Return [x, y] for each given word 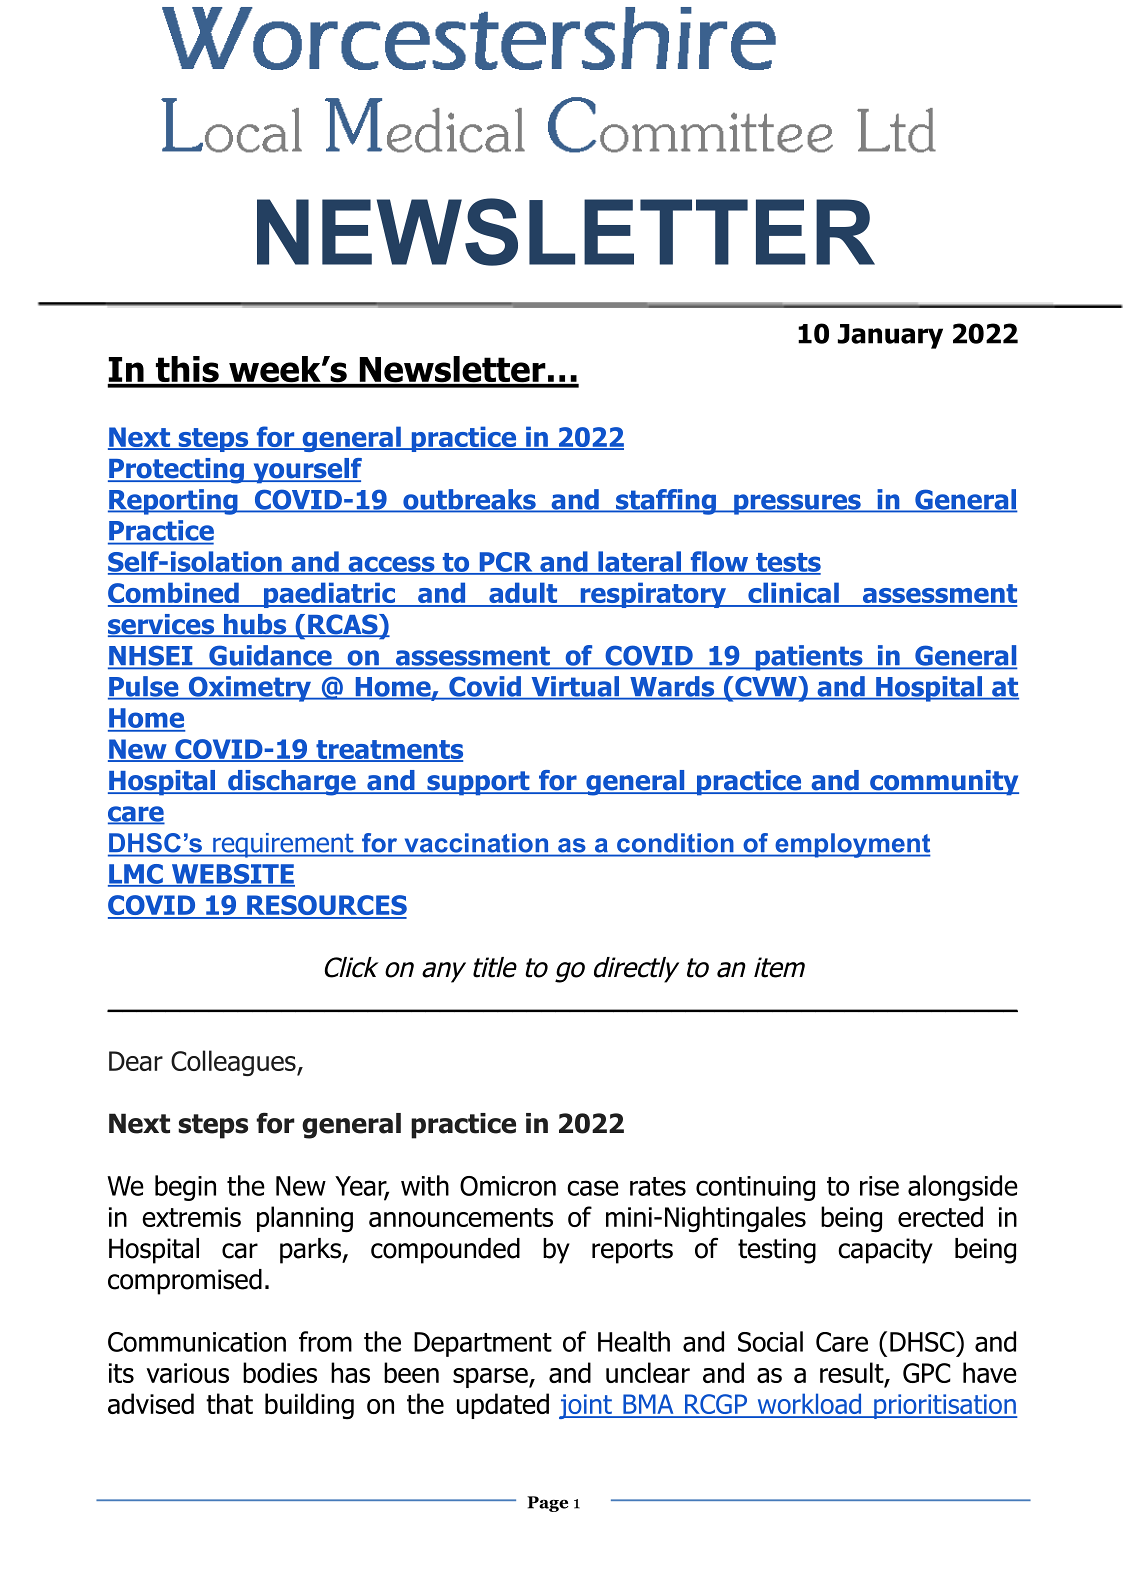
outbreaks [469, 500]
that [229, 1403]
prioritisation [945, 1406]
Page [547, 1504]
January [890, 336]
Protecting [177, 471]
